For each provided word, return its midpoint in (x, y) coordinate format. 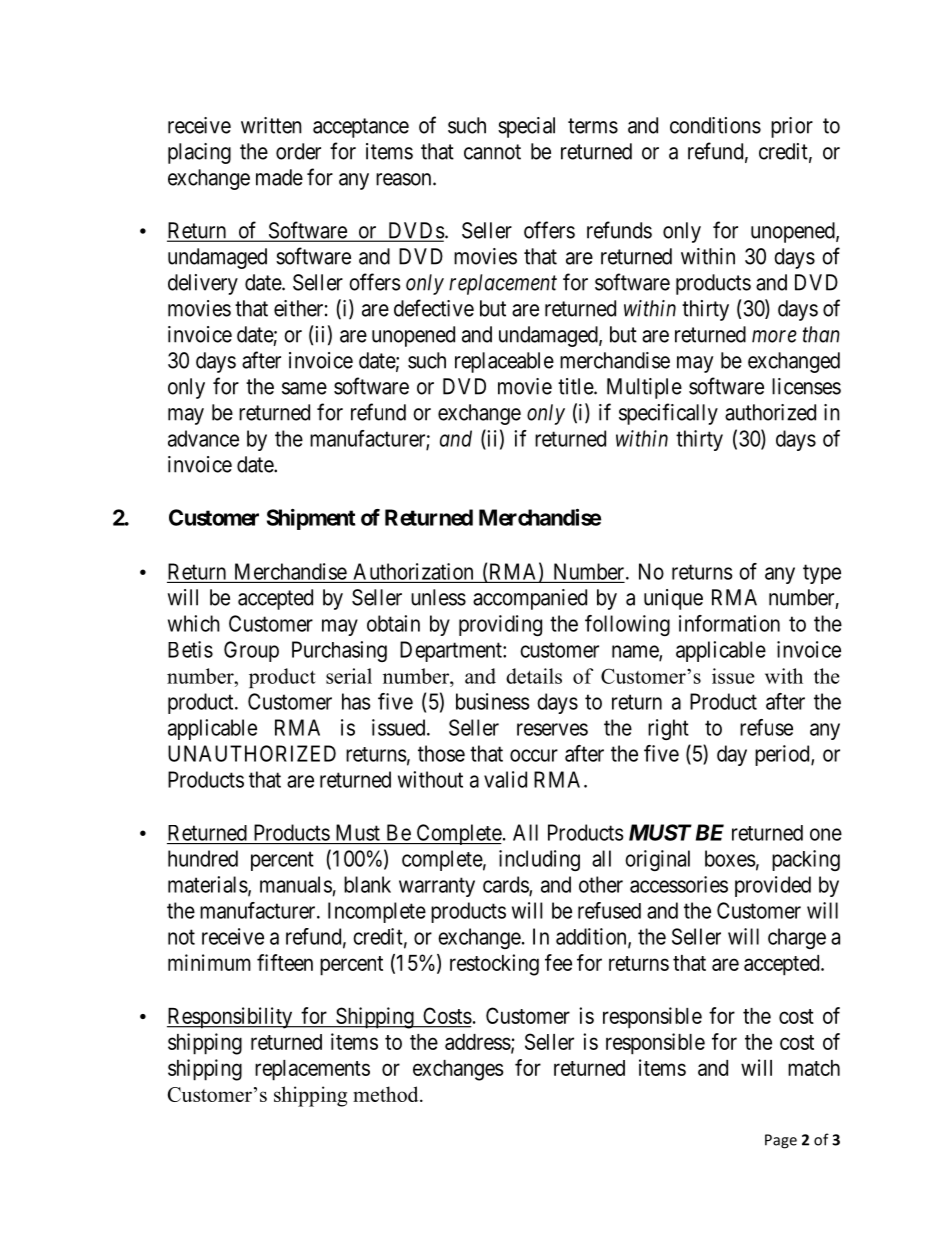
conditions (715, 125)
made (279, 177)
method (387, 1094)
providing (500, 625)
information (729, 623)
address (478, 1042)
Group (251, 651)
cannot (492, 152)
